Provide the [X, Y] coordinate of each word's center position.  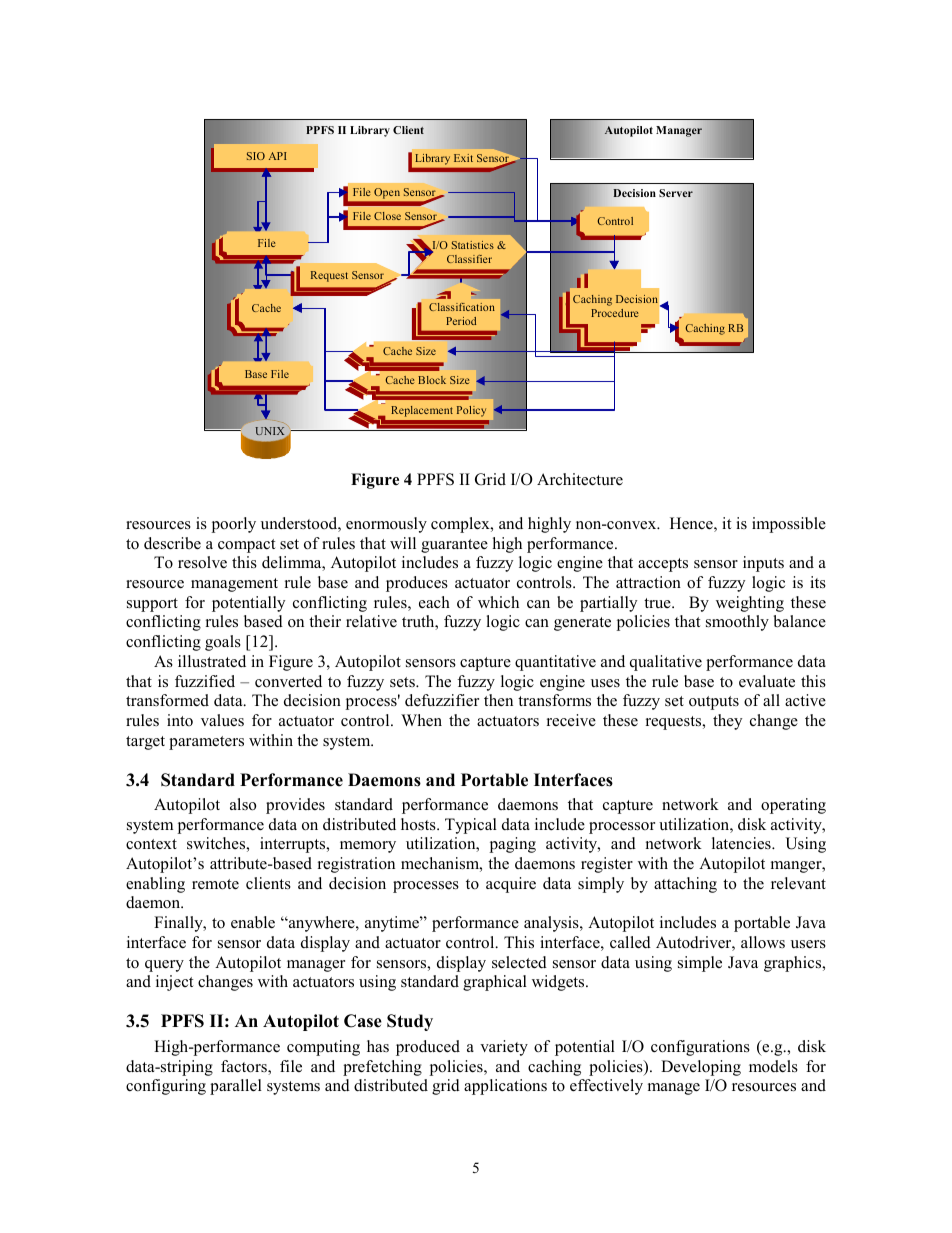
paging [512, 845]
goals [223, 643]
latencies [742, 843]
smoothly [737, 623]
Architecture [580, 479]
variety [504, 1048]
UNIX [271, 432]
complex [461, 525]
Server [676, 193]
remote [215, 884]
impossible [789, 525]
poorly [233, 525]
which [498, 602]
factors [245, 1067]
